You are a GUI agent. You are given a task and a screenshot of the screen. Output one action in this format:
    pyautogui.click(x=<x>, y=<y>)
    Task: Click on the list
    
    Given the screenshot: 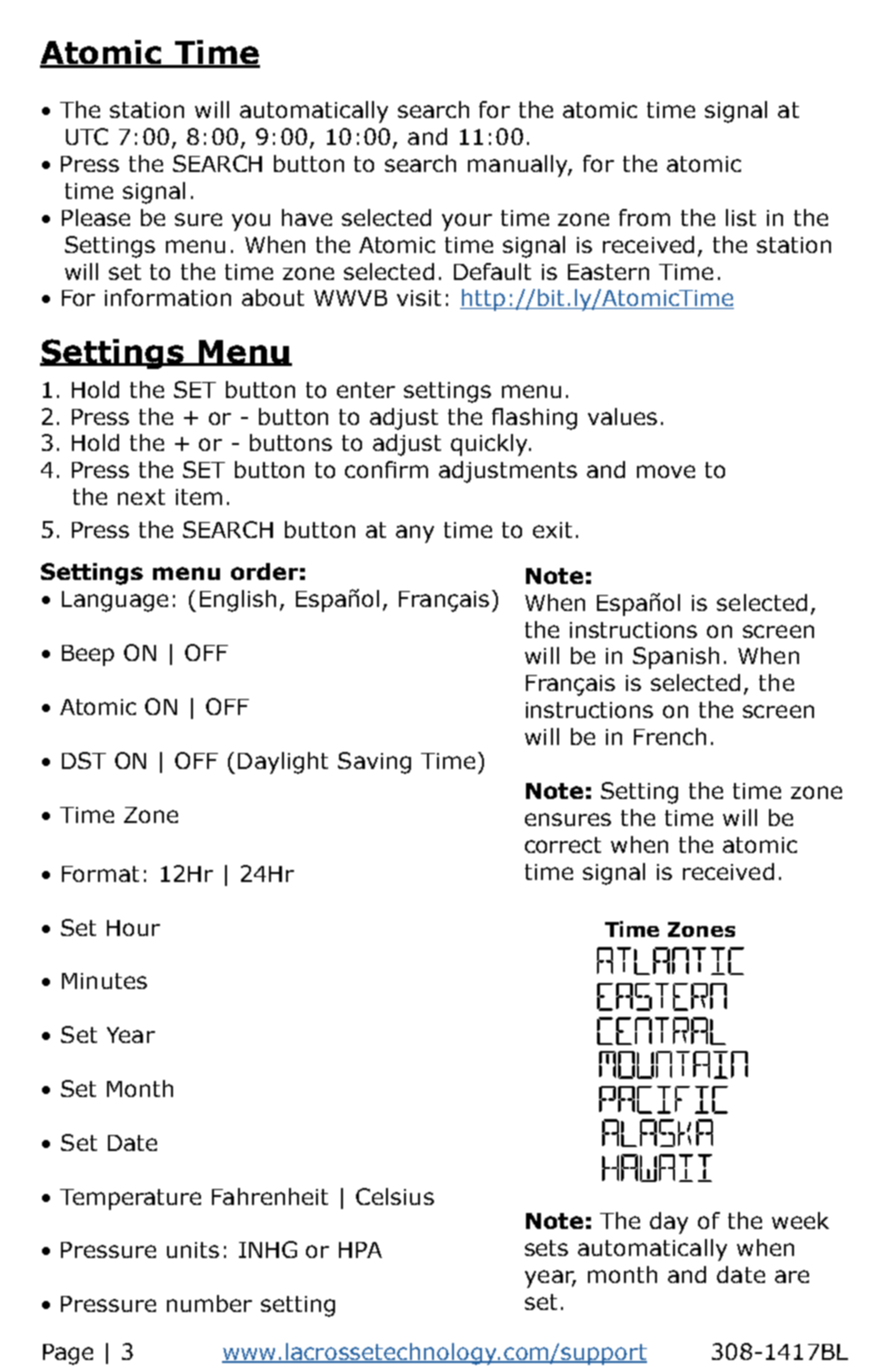 What is the action you would take?
    pyautogui.click(x=741, y=217)
